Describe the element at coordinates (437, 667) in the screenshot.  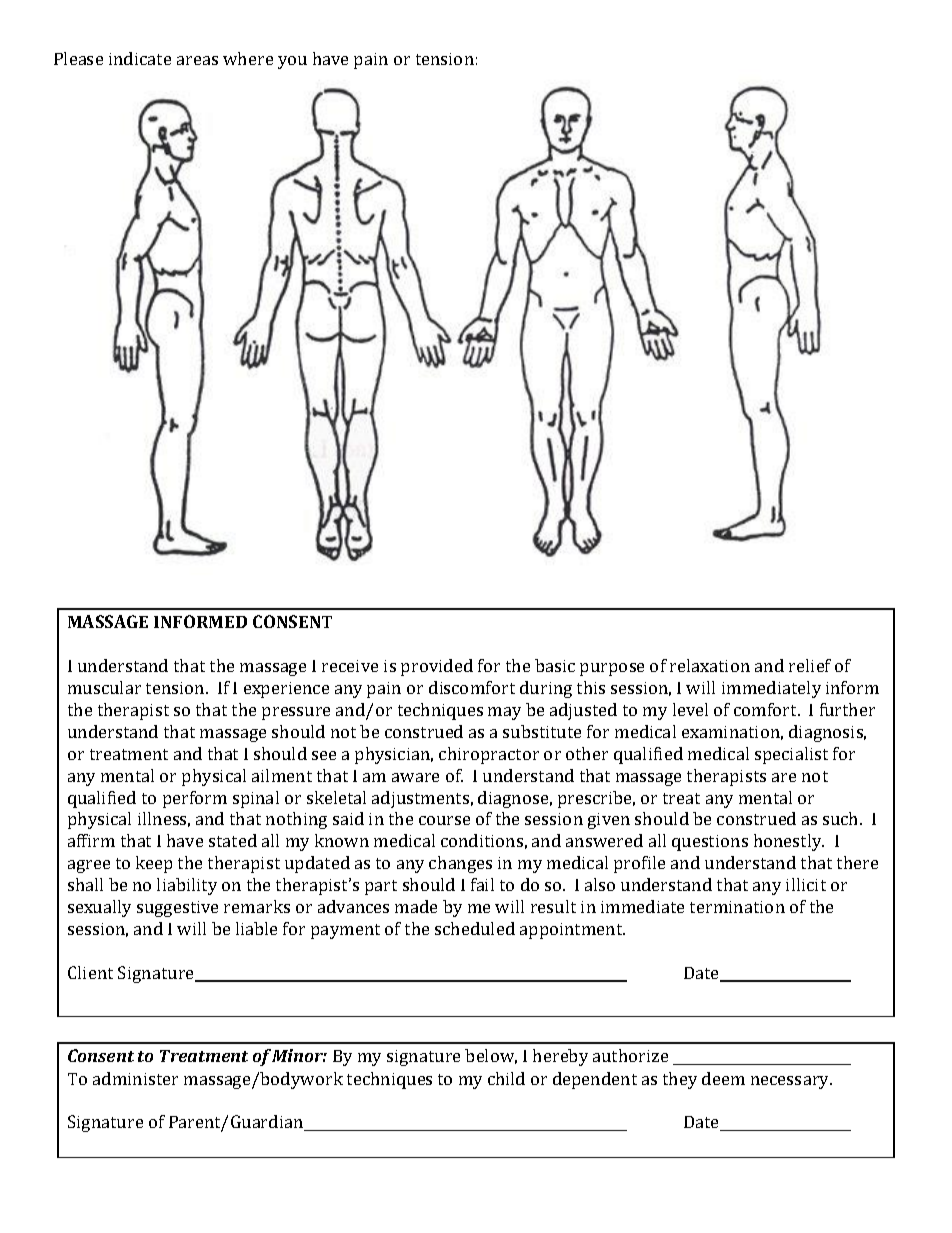
I see `provided` at that location.
